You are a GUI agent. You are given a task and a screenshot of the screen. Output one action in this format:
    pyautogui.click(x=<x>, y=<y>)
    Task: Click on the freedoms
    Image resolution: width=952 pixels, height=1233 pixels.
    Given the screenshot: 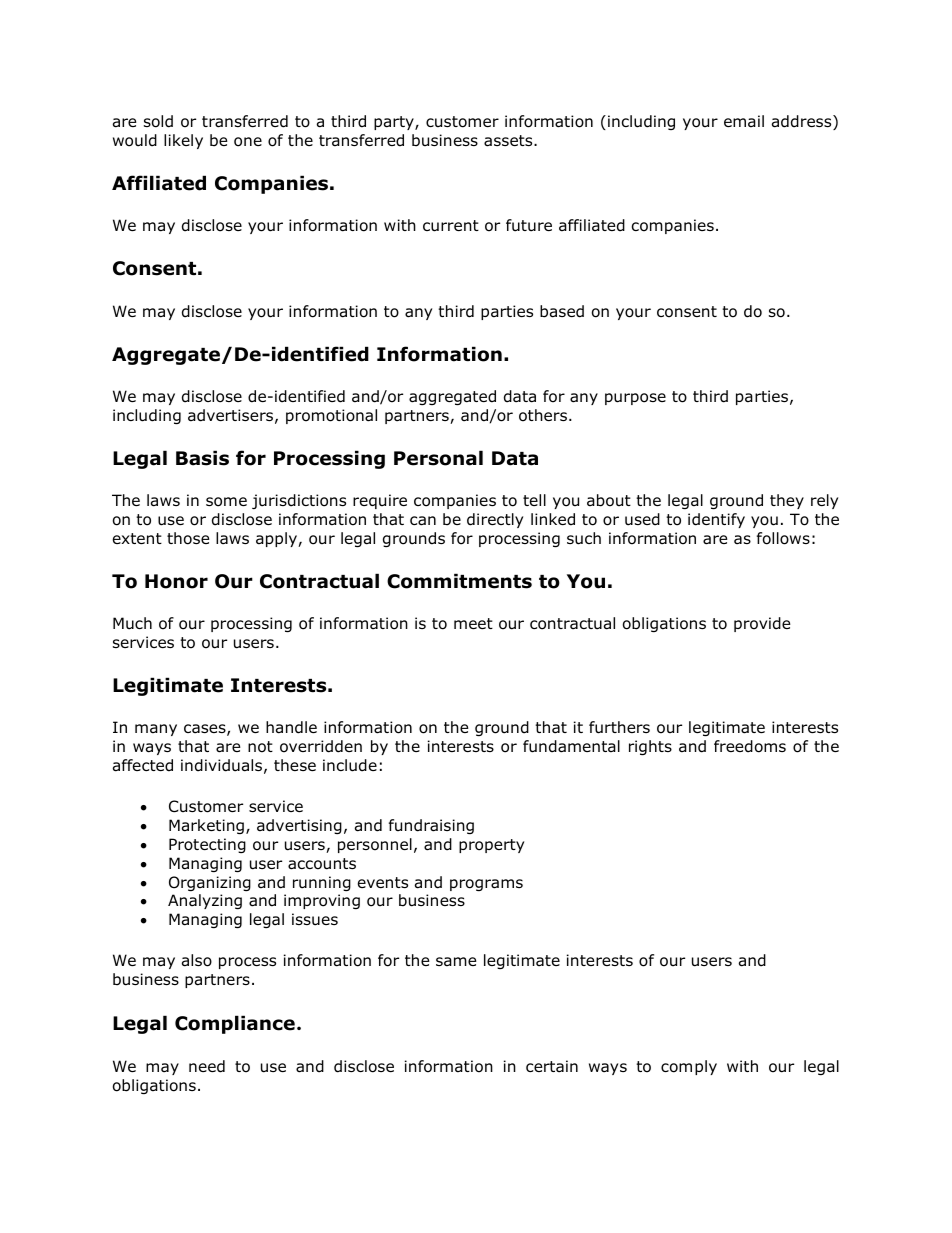 What is the action you would take?
    pyautogui.click(x=750, y=746)
